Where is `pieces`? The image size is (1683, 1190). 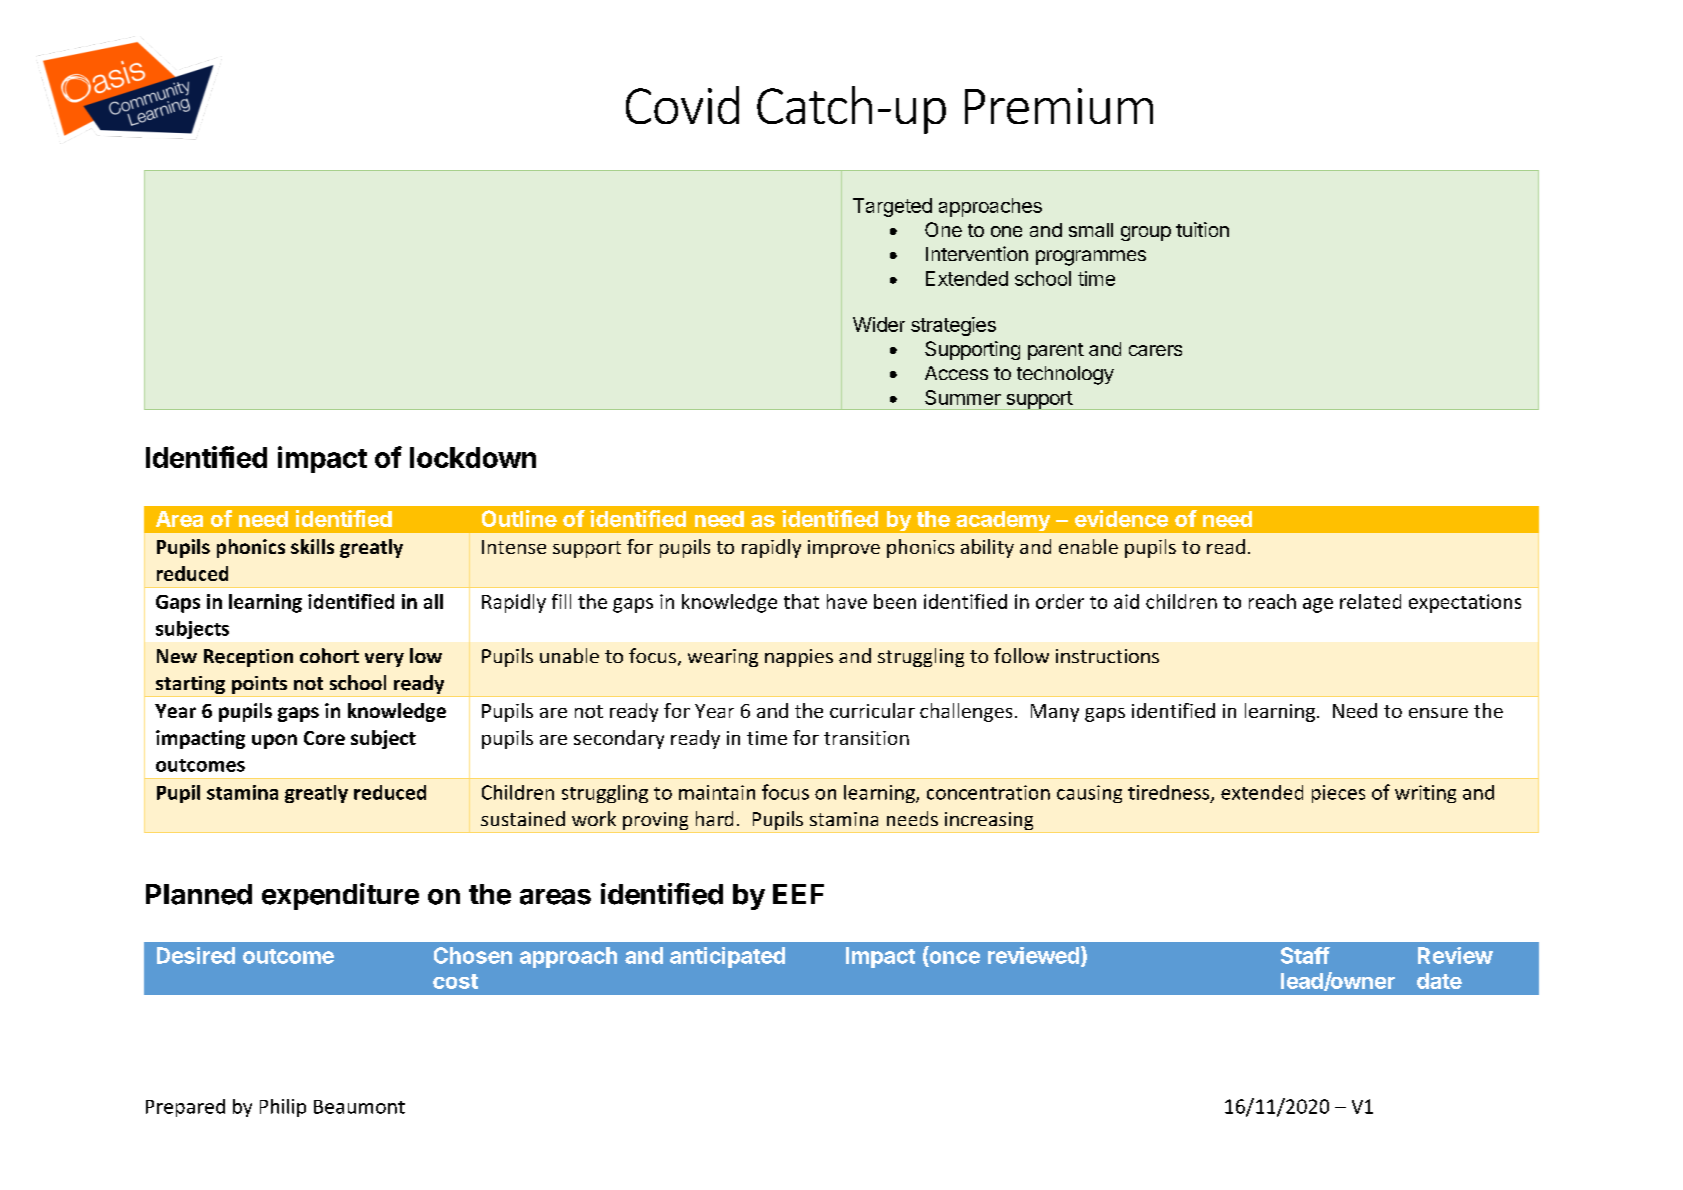
pieces is located at coordinates (1338, 794).
